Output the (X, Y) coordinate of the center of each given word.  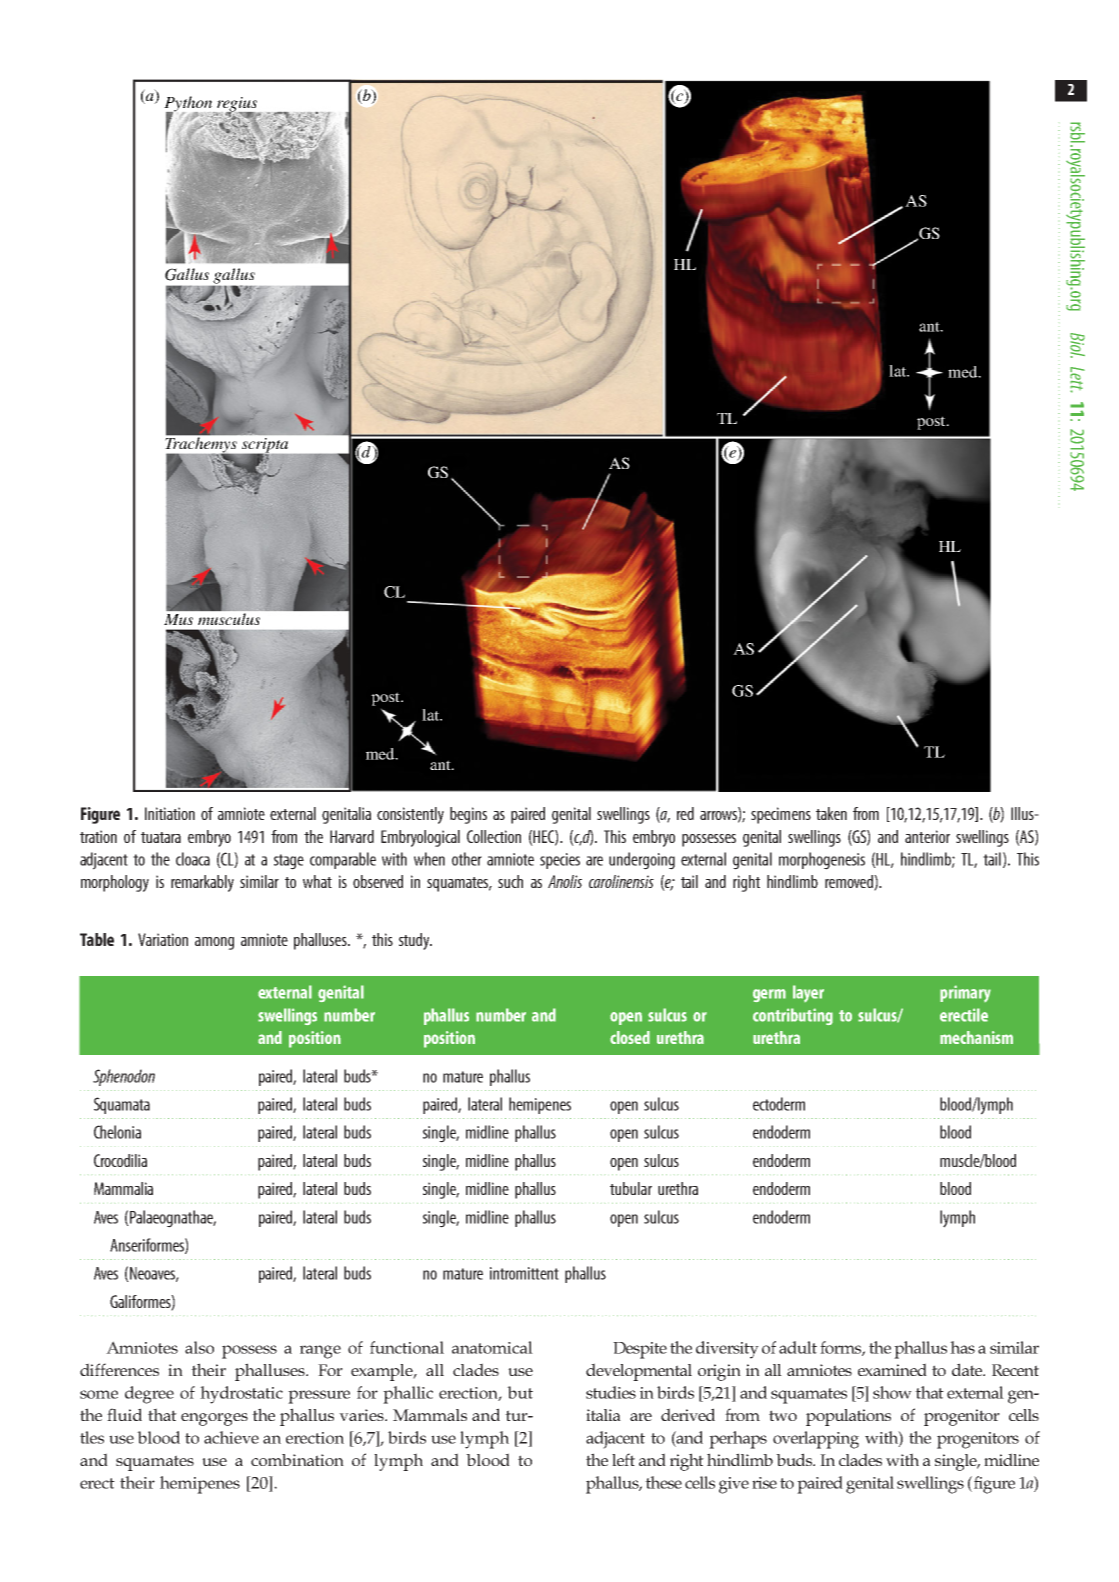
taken (831, 813)
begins (468, 815)
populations (848, 1417)
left (623, 1459)
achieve (231, 1437)
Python (189, 105)
